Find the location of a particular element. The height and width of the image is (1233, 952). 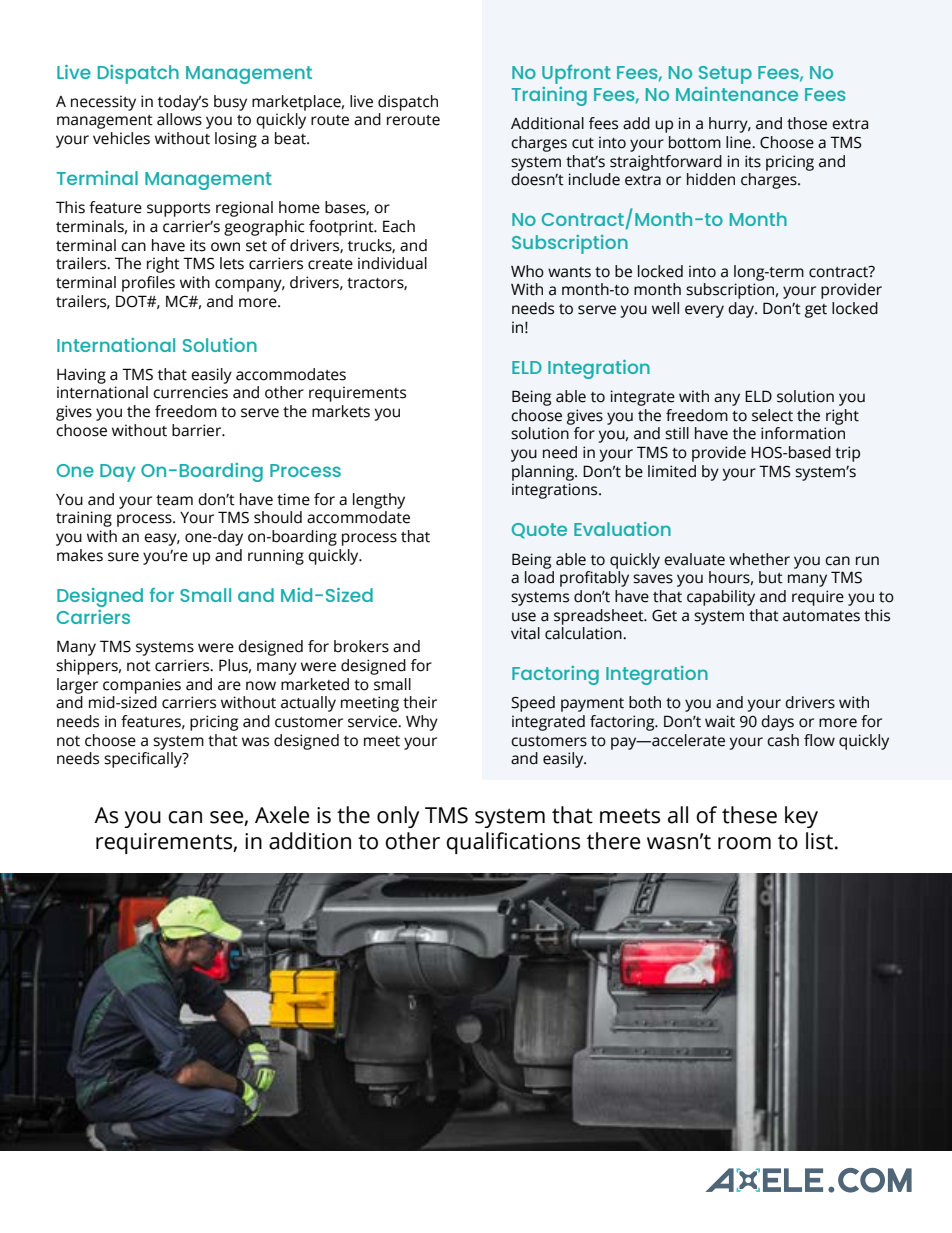

planning is located at coordinates (544, 473).
